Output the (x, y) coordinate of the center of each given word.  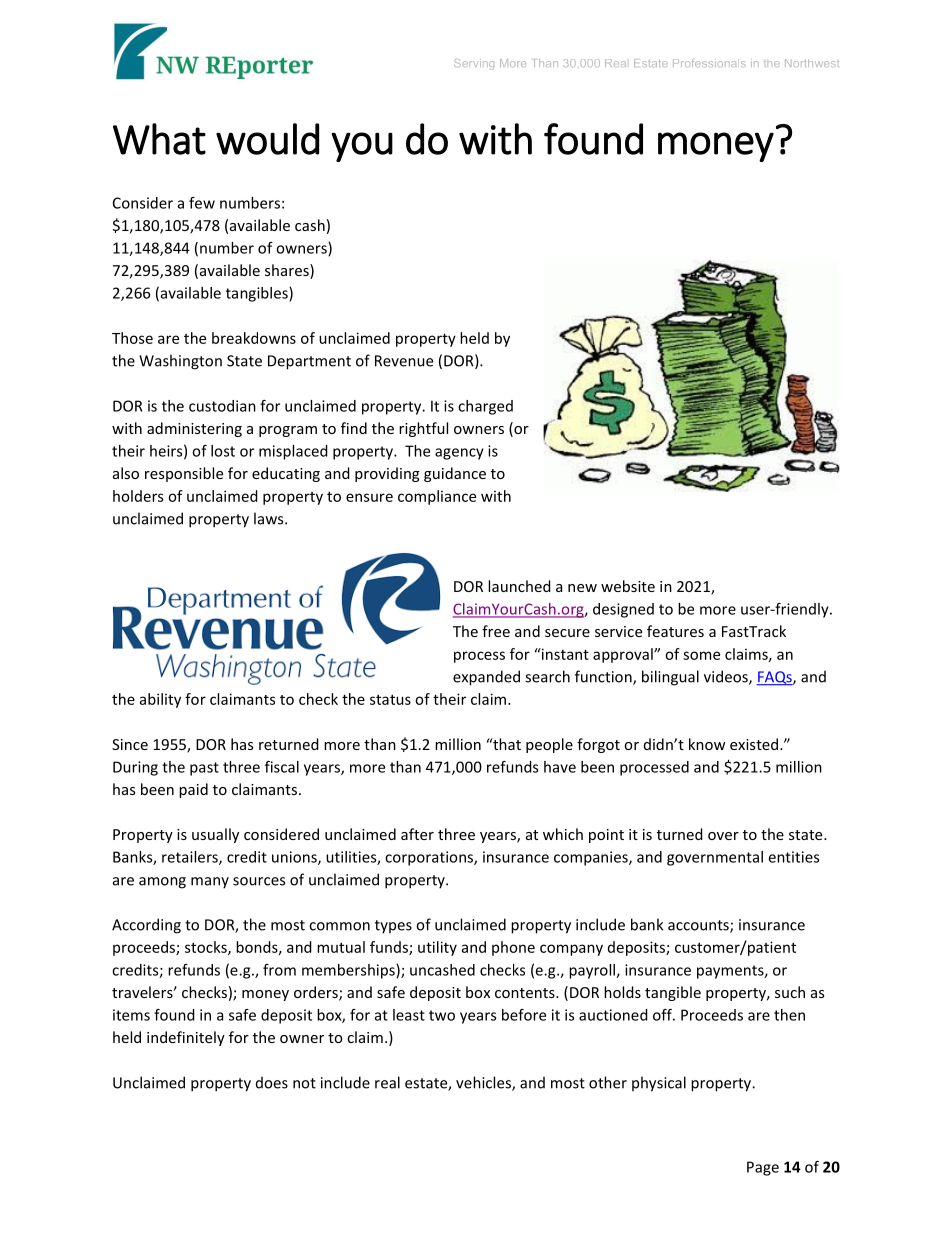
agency (459, 454)
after (417, 834)
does (272, 1082)
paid (193, 790)
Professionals (709, 63)
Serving (474, 64)
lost (223, 451)
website (628, 586)
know (707, 744)
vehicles (484, 1083)
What (159, 139)
